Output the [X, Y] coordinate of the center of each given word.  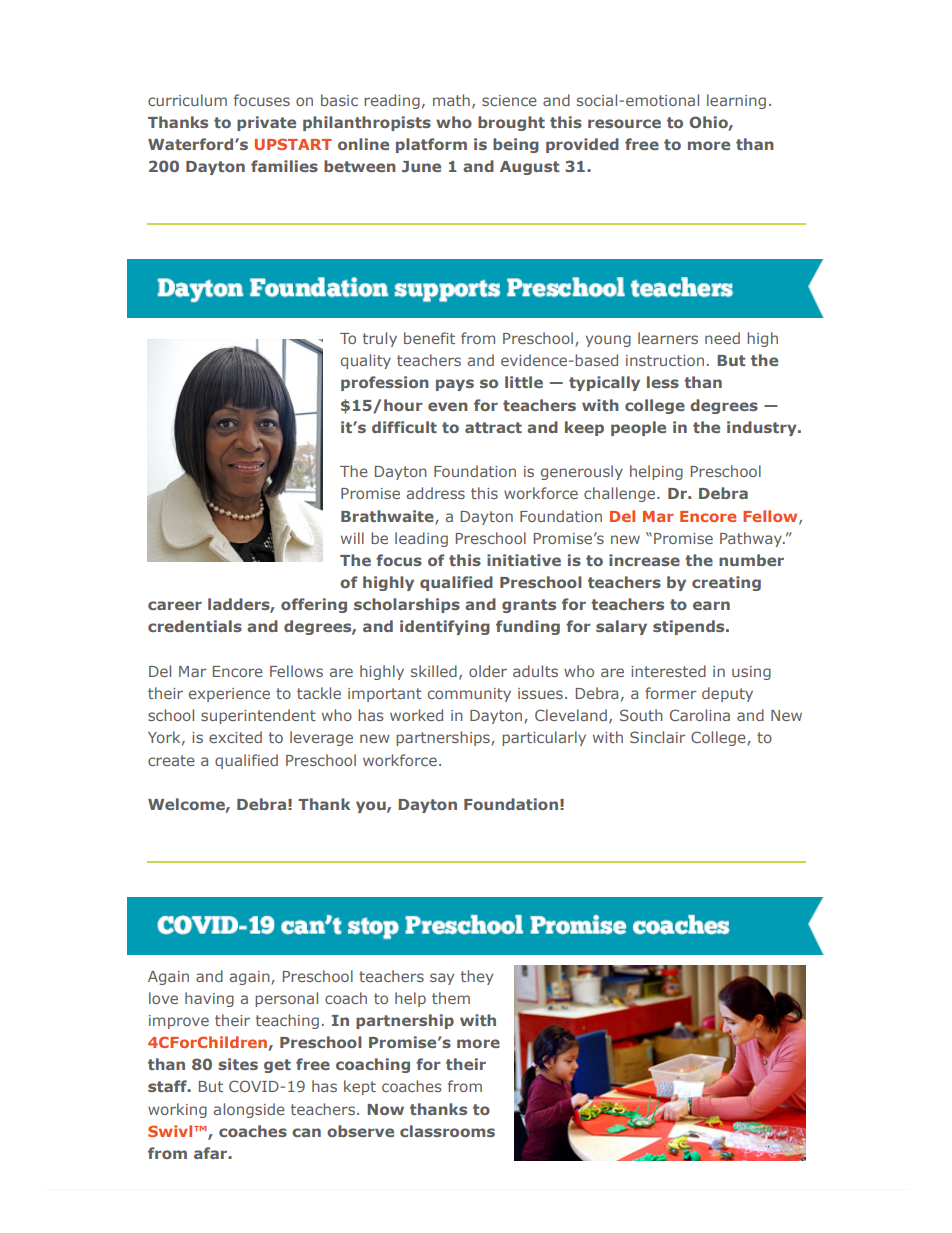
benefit [429, 338]
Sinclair [657, 737]
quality [366, 361]
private [266, 123]
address [436, 493]
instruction [665, 360]
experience [229, 695]
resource [624, 123]
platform [431, 145]
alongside [249, 1110]
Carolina [700, 715]
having [209, 999]
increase [644, 560]
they [477, 977]
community [469, 695]
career [175, 605]
